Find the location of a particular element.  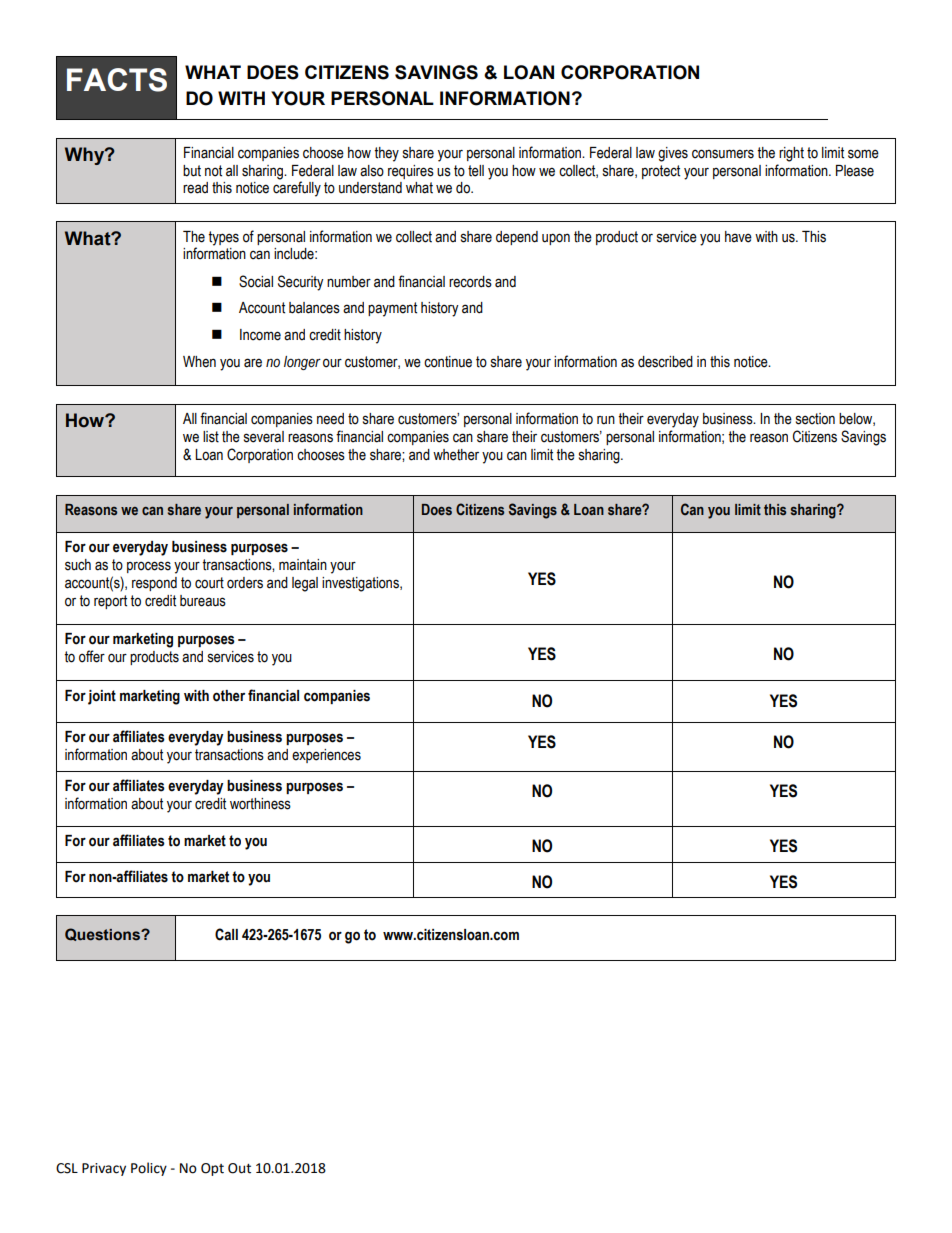

list is located at coordinates (211, 437).
